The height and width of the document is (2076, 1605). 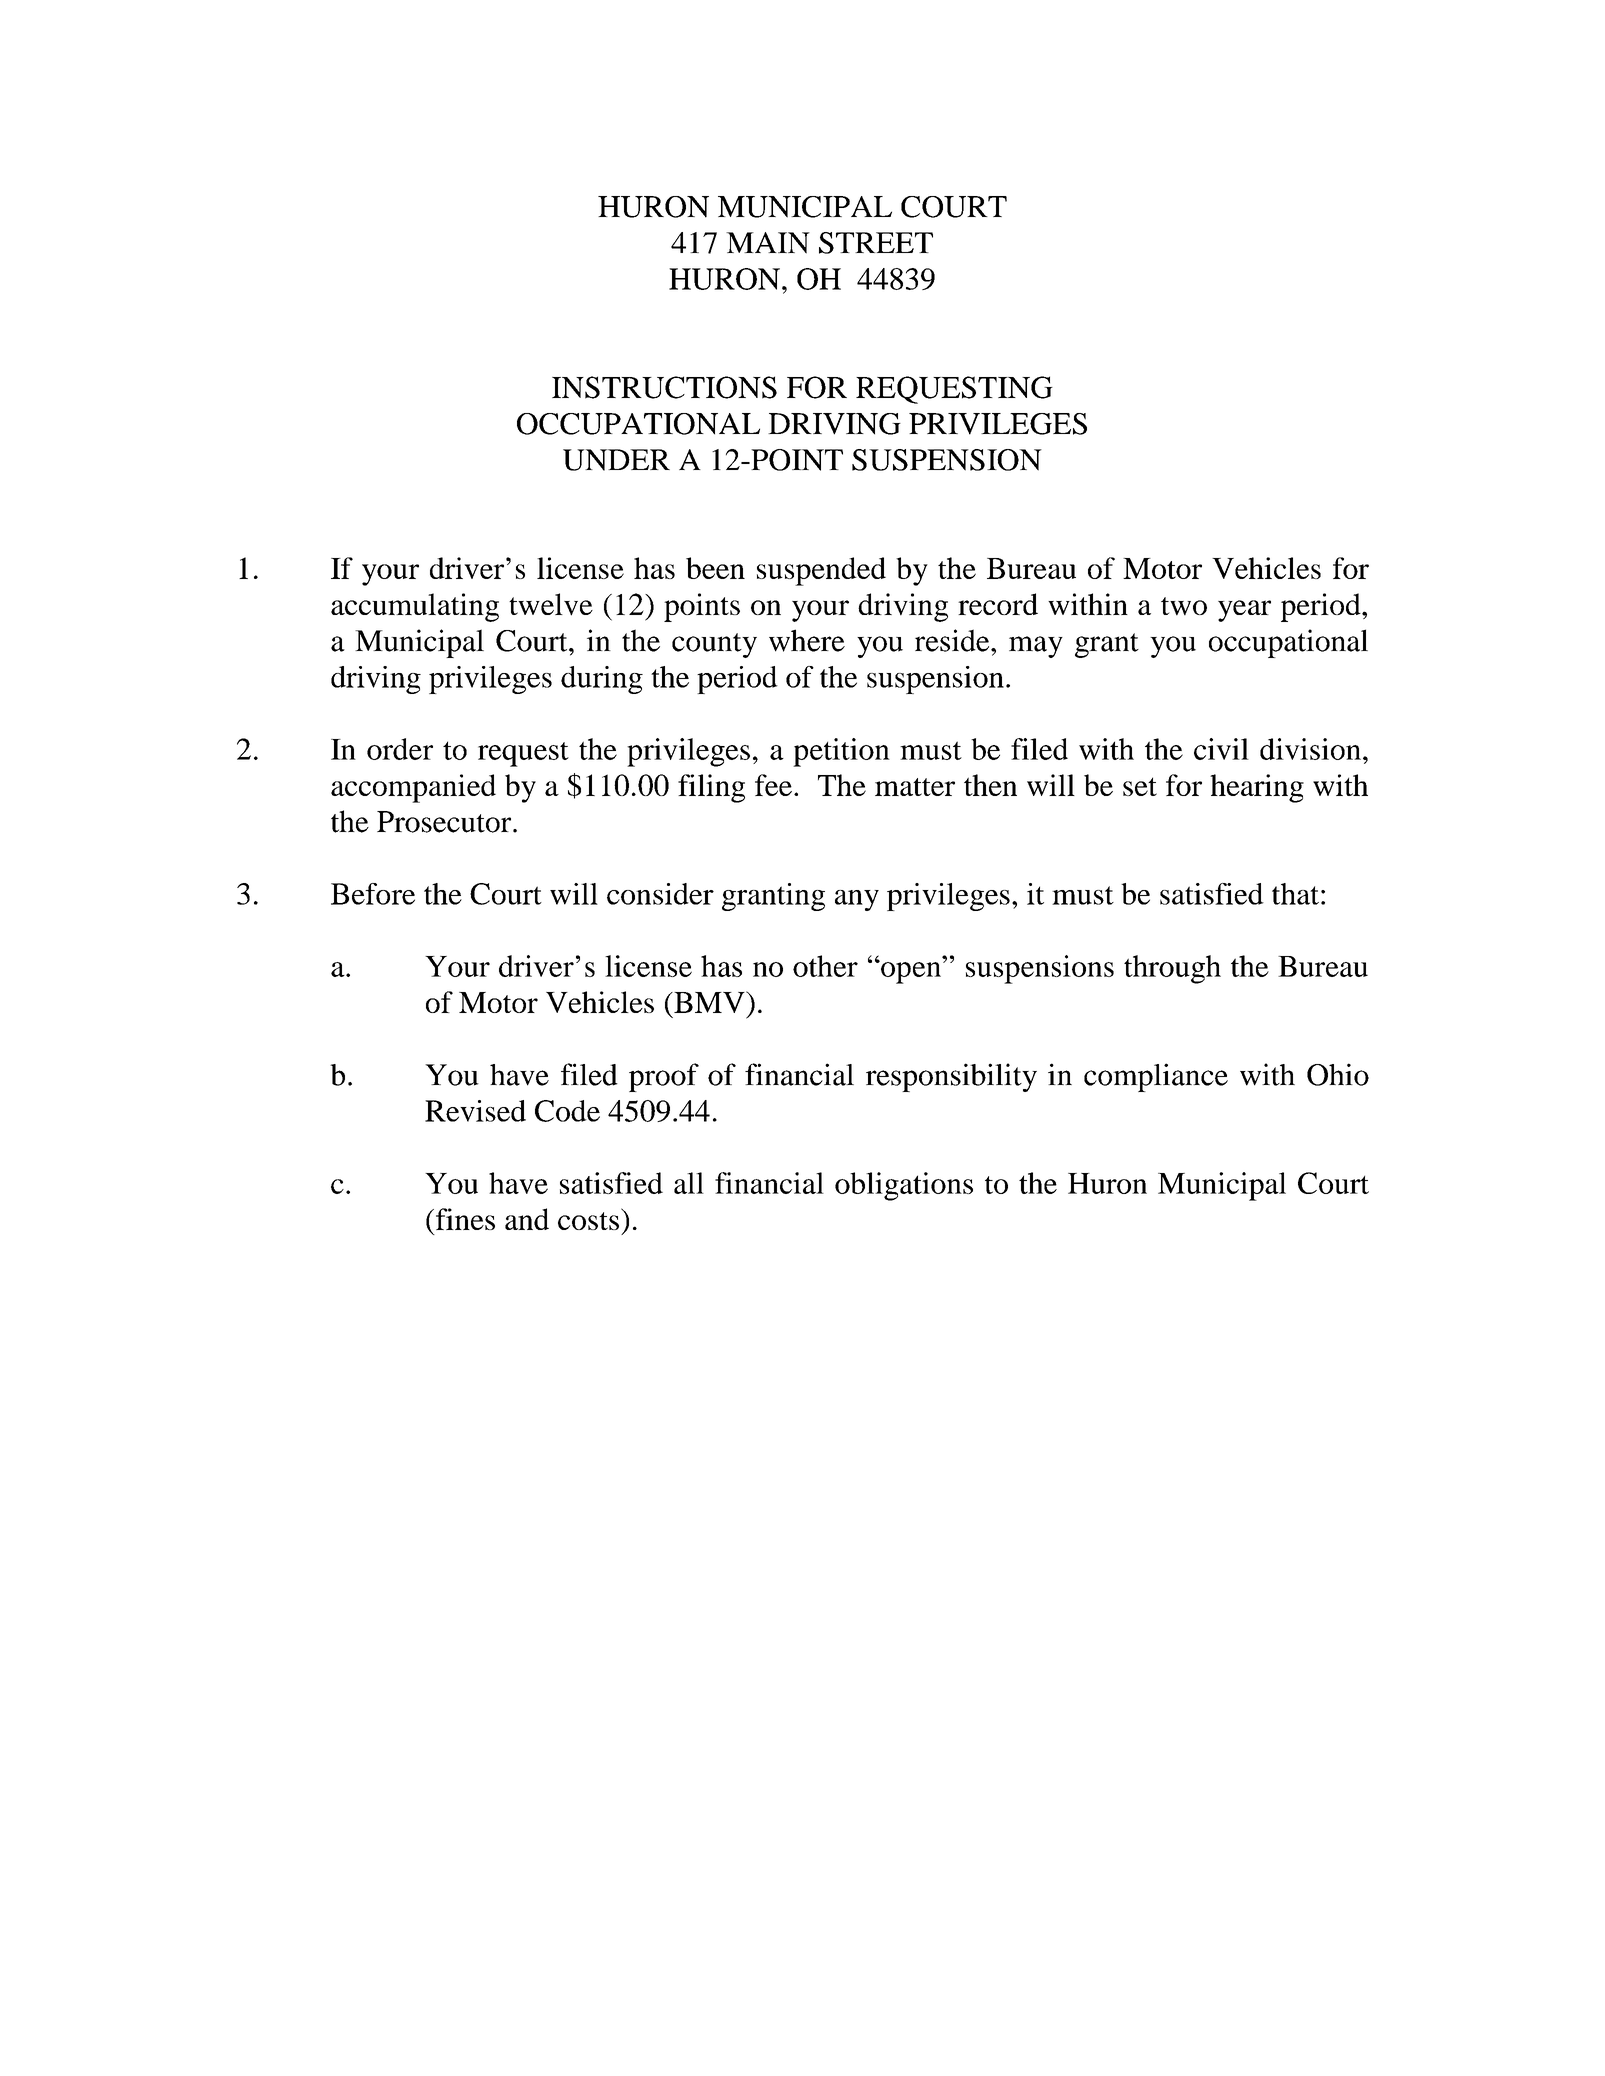 What do you see at coordinates (768, 243) in the document?
I see `MAIN` at bounding box center [768, 243].
